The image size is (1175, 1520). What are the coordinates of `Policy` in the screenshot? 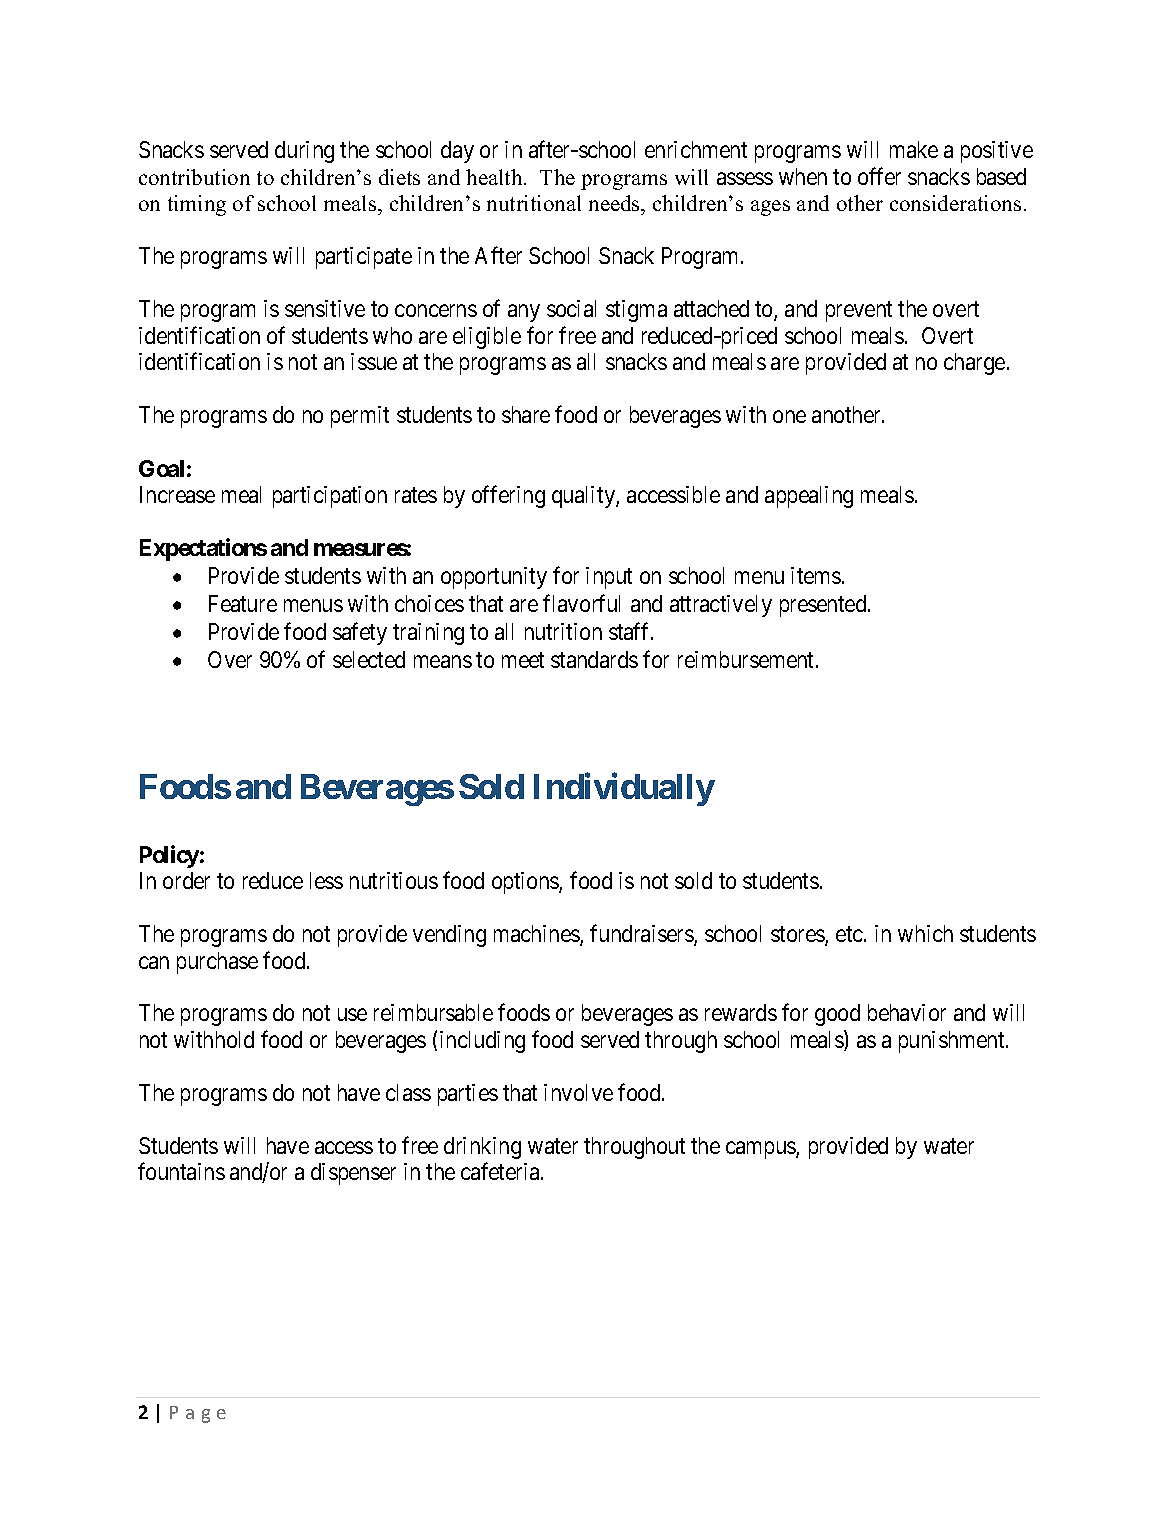 It's located at (169, 856).
